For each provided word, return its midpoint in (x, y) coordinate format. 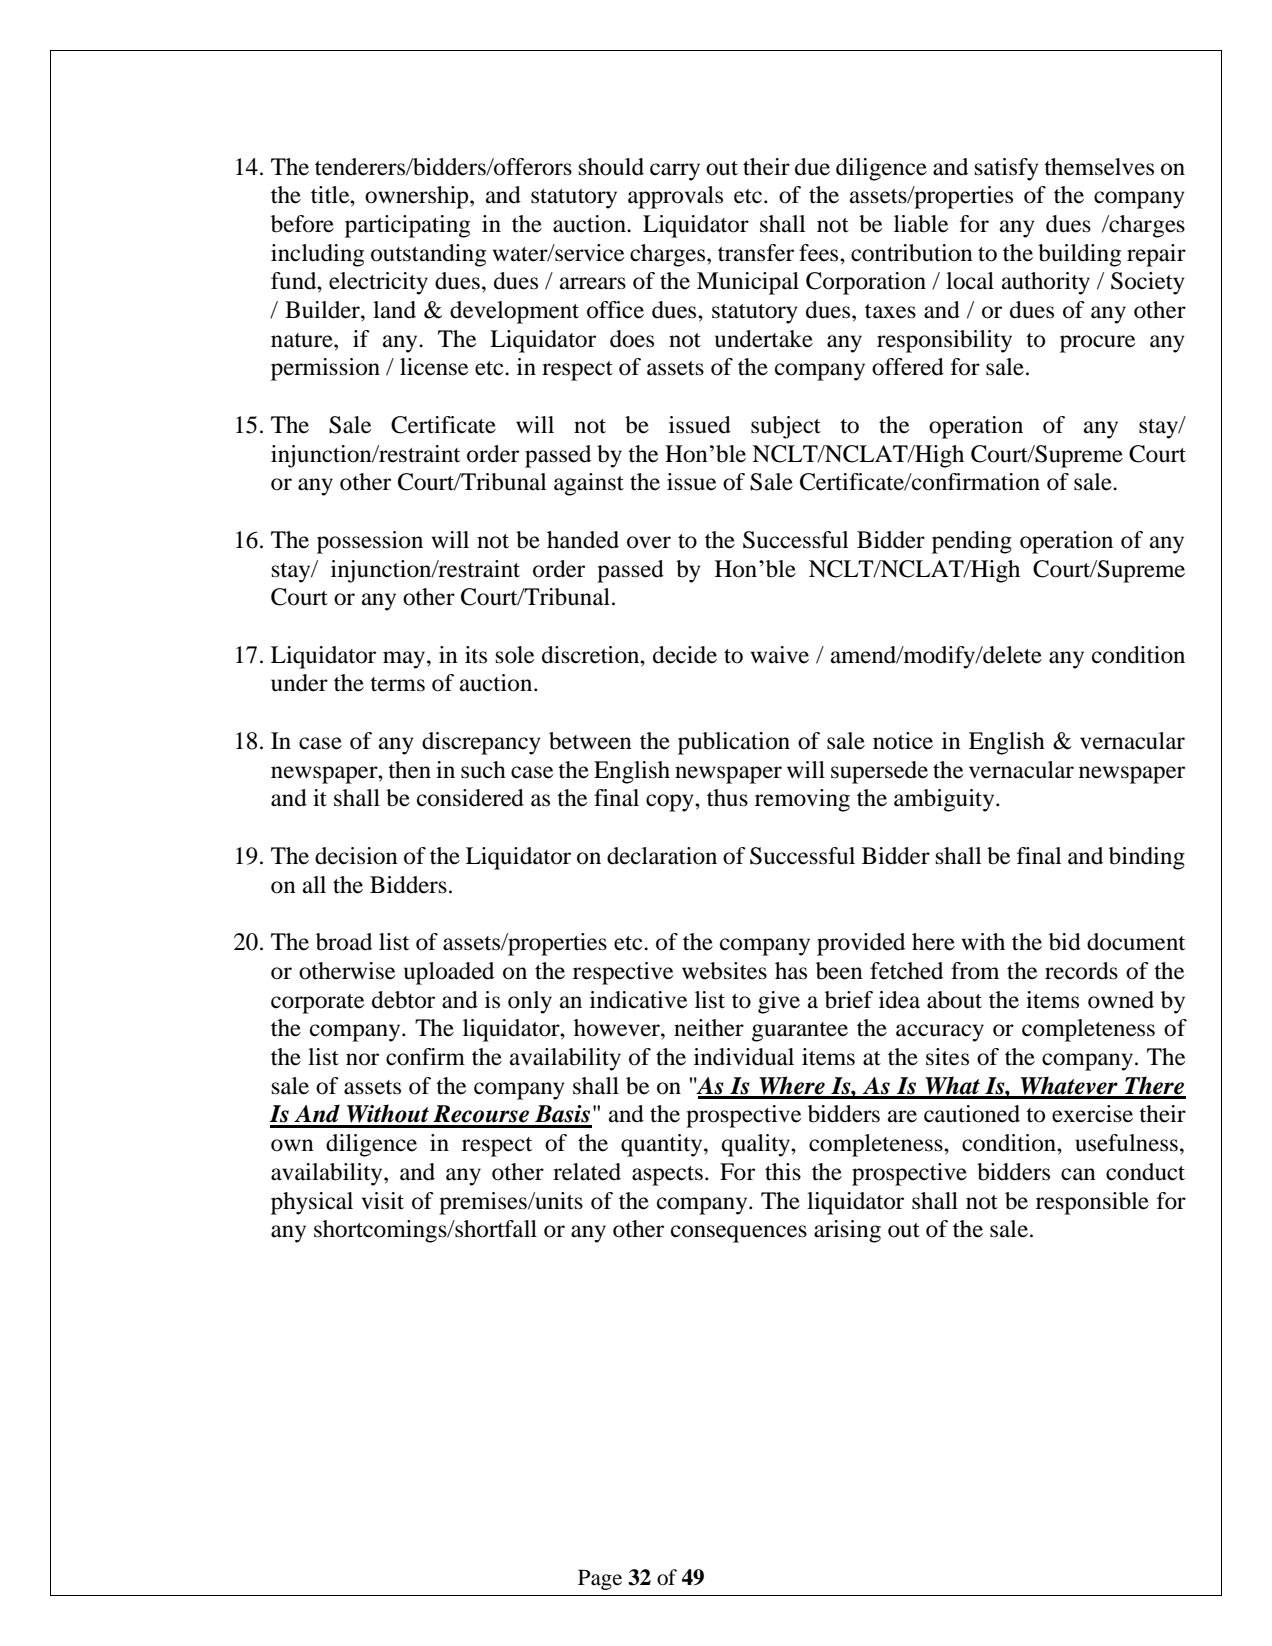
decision (356, 856)
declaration (662, 856)
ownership (418, 197)
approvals (675, 197)
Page (600, 1579)
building (1079, 255)
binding (1147, 858)
